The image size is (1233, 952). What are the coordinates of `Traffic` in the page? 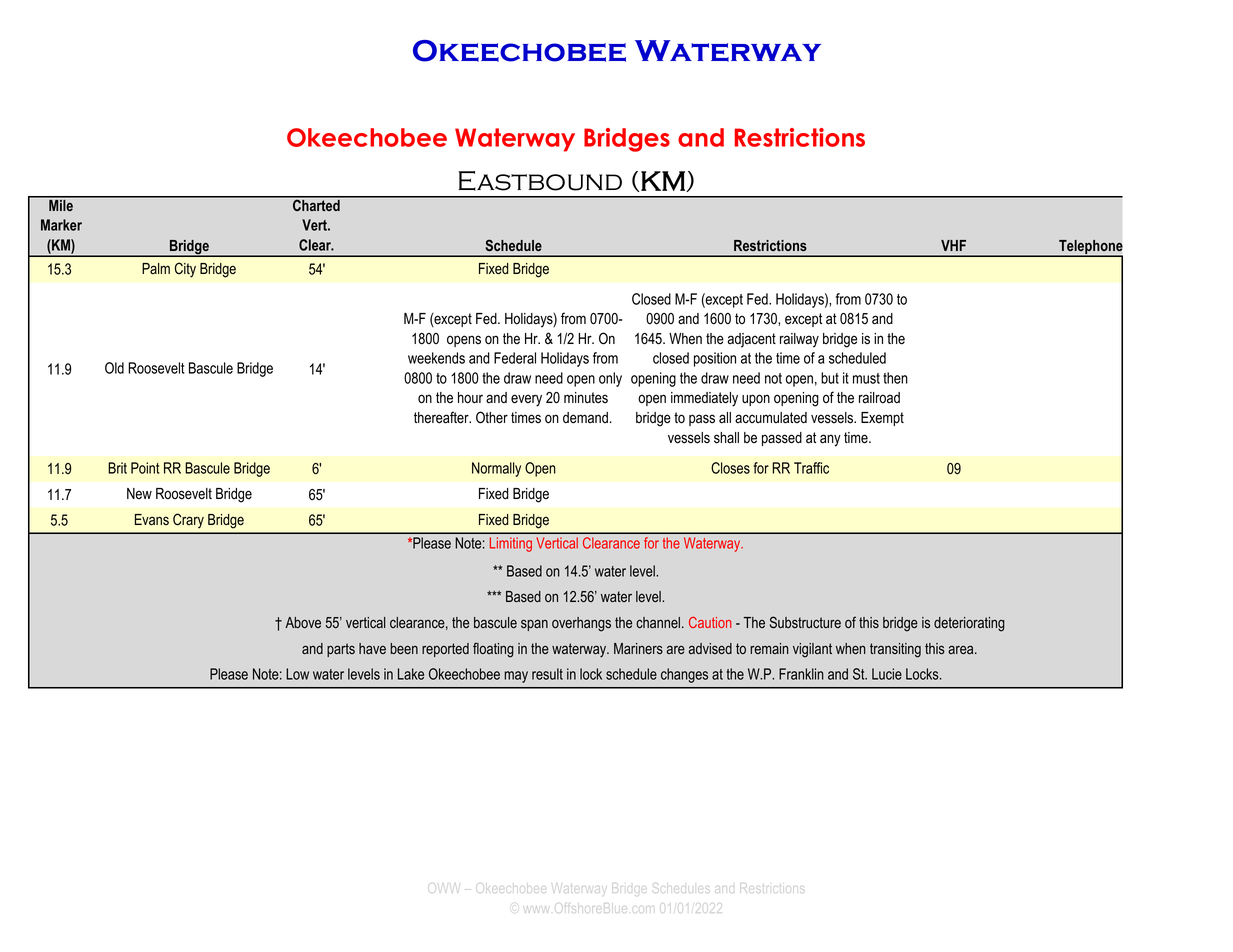 It's located at (811, 468).
